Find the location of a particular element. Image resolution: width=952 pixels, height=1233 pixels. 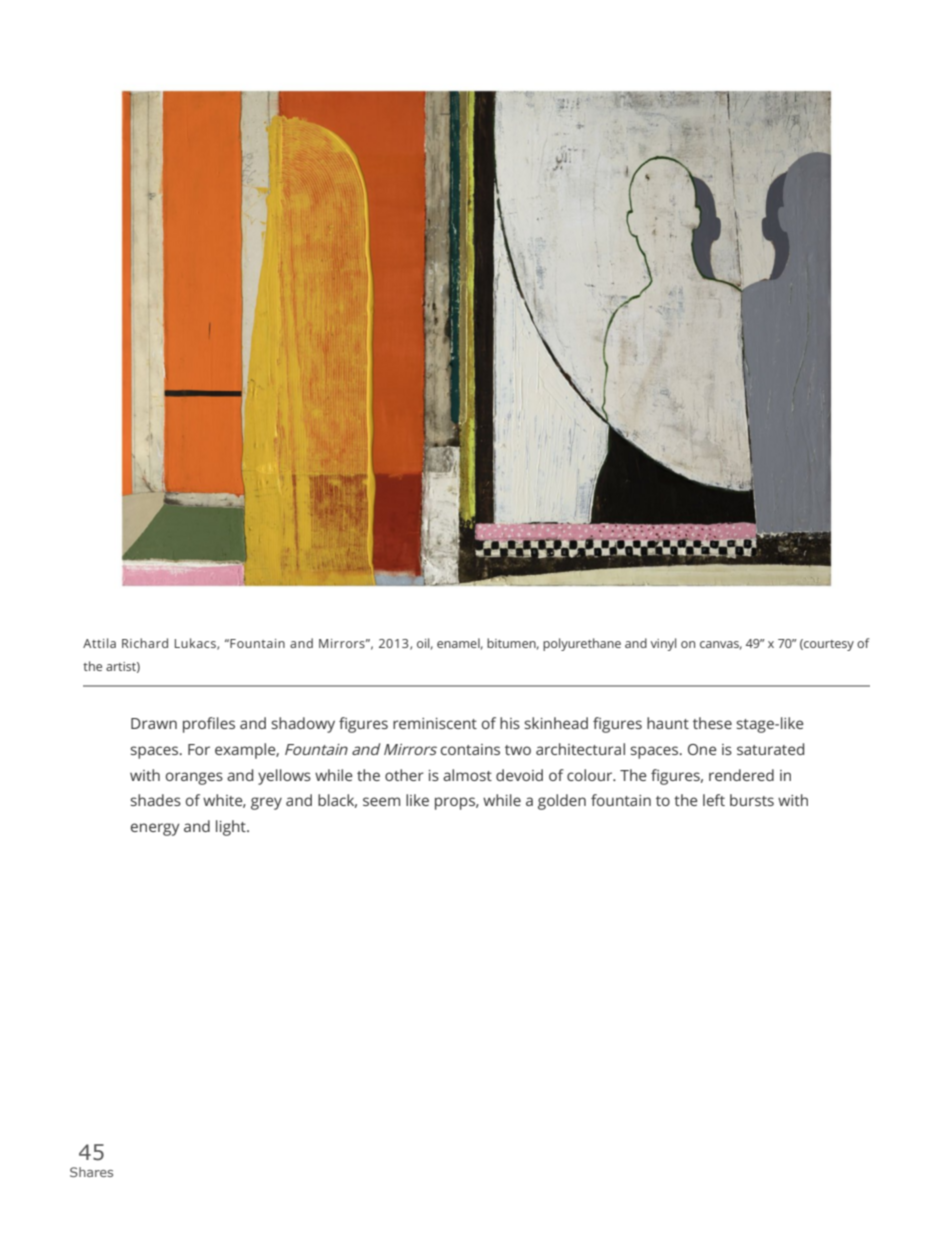

shades is located at coordinates (155, 800).
